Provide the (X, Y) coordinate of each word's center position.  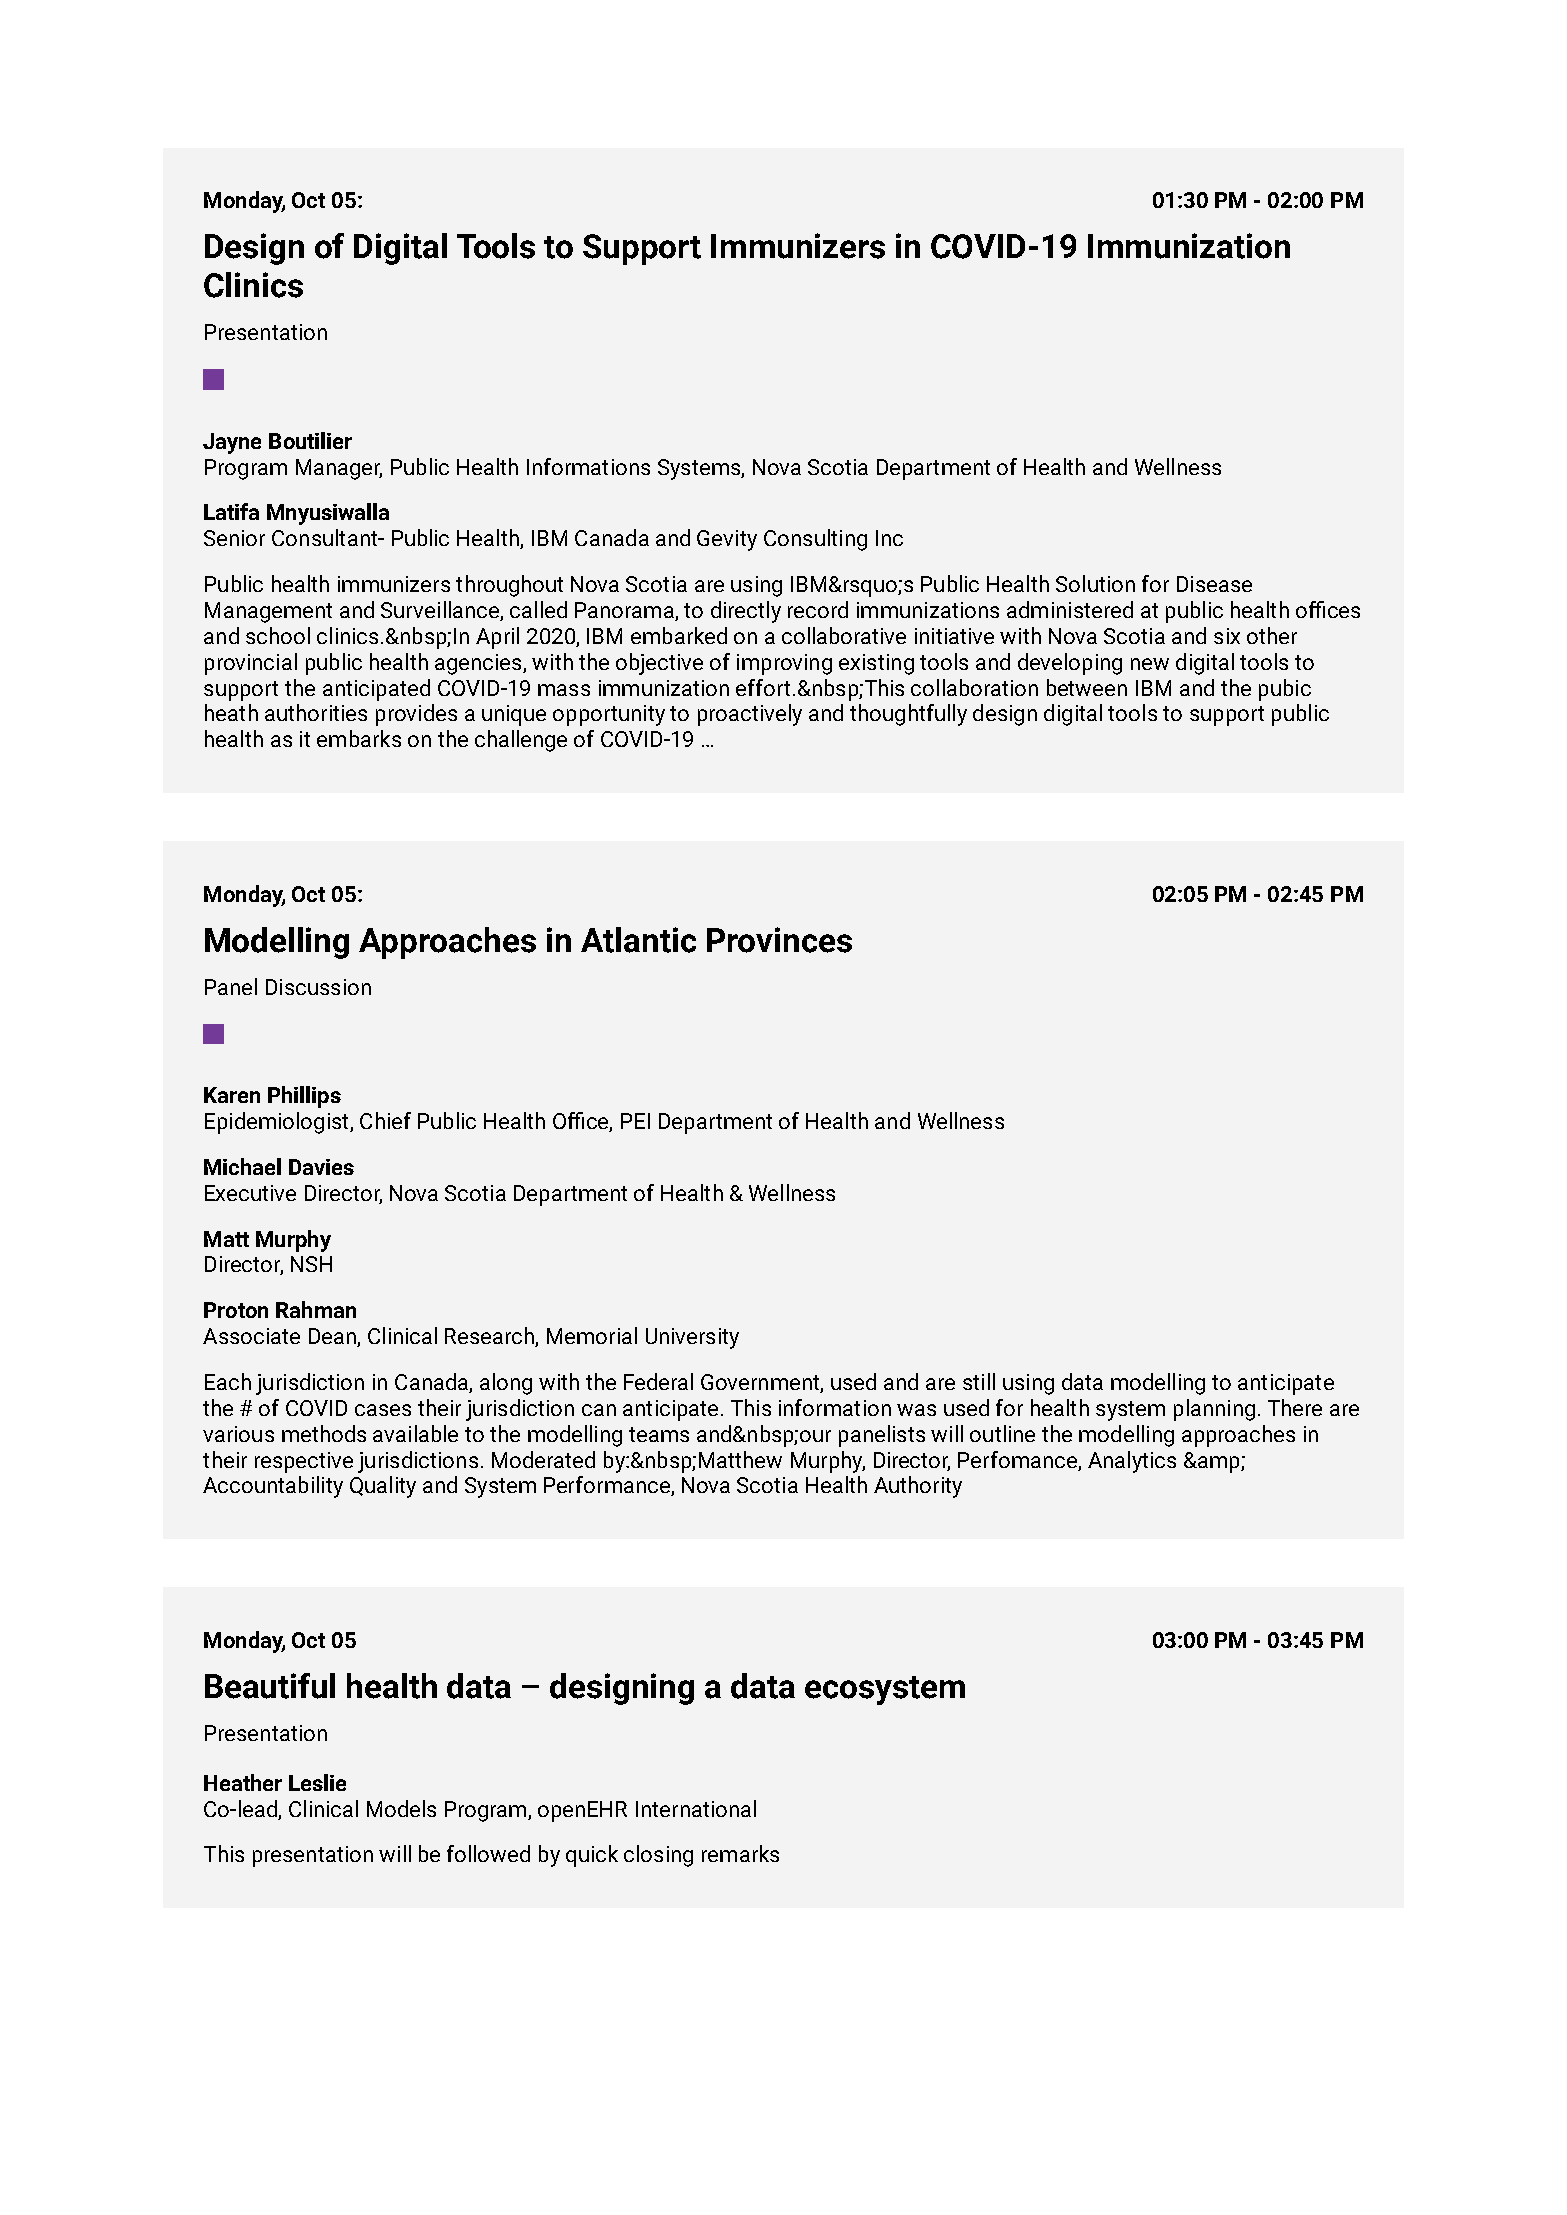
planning (1214, 1410)
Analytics (1132, 1462)
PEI (635, 1121)
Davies (321, 1167)
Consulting (815, 540)
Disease (1214, 584)
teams (659, 1434)
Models (401, 1808)
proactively (750, 715)
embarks (359, 738)
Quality (383, 1487)
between (1087, 687)
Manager (339, 469)
